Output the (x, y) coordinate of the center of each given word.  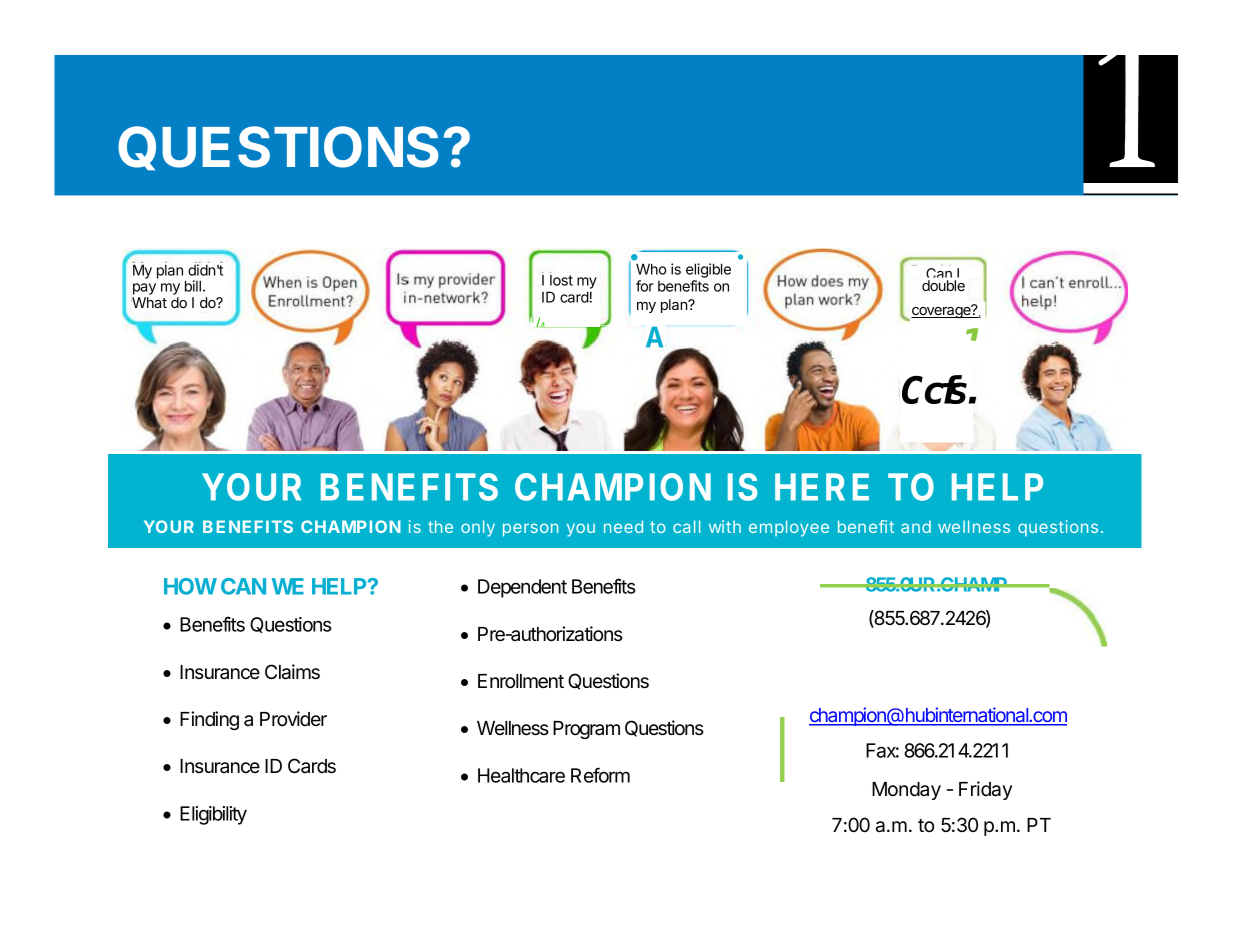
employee (789, 528)
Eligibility (213, 815)
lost (561, 280)
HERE (822, 487)
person (530, 530)
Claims (292, 672)
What (149, 302)
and (916, 526)
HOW (190, 586)
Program (586, 730)
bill (193, 286)
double (943, 285)
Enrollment (521, 681)
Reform (600, 775)
